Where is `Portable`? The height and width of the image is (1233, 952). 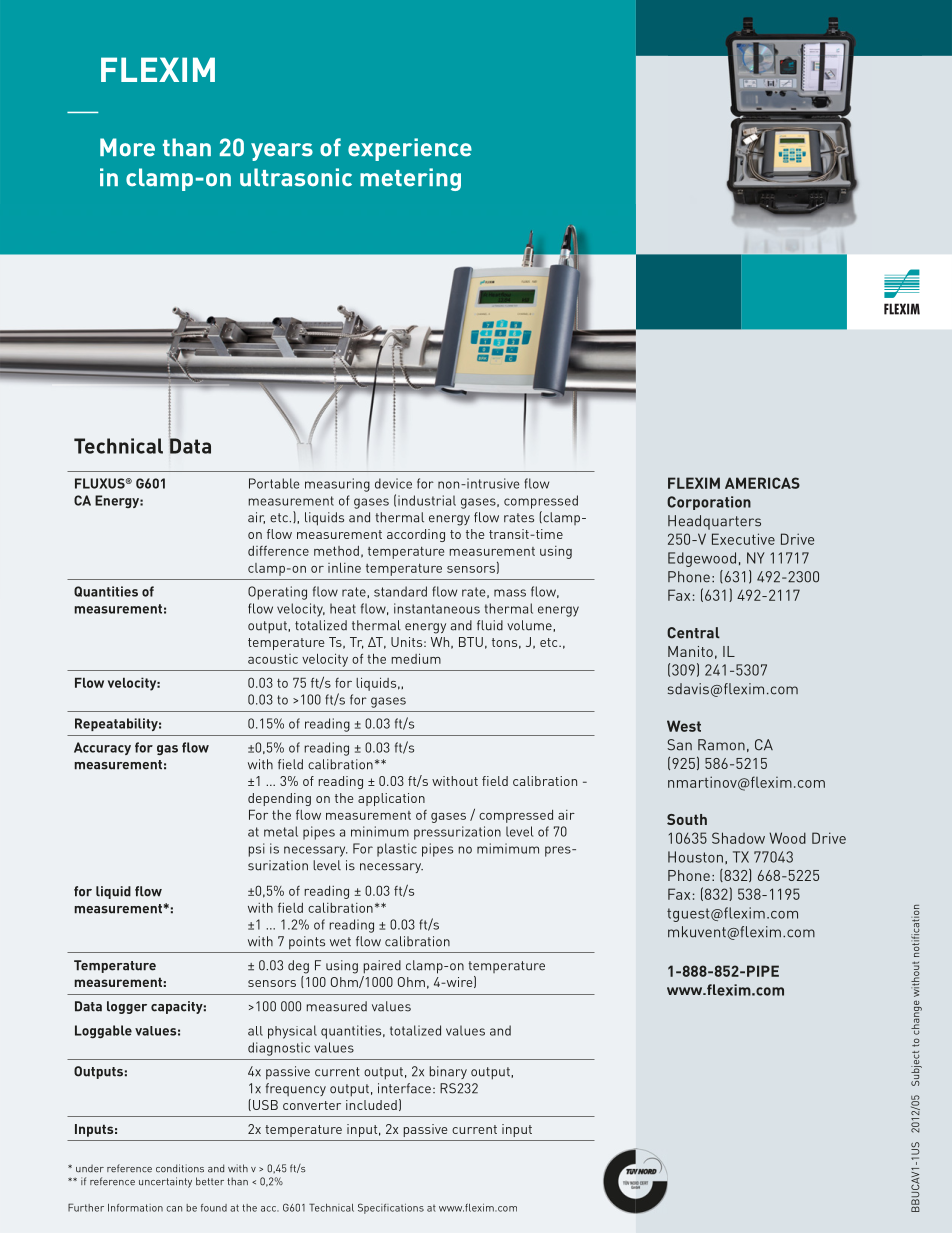 Portable is located at coordinates (274, 483).
